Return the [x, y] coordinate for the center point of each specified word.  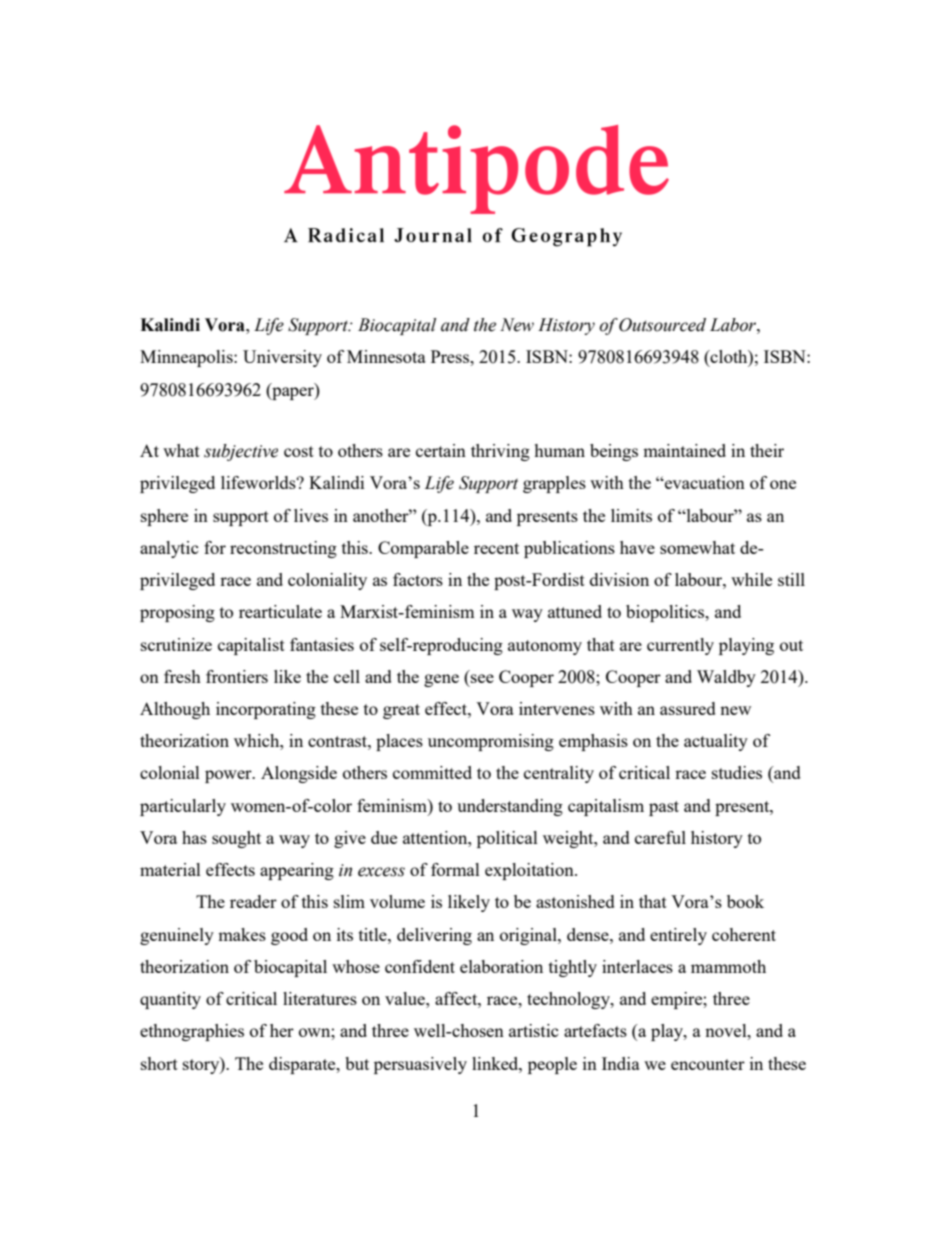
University [282, 358]
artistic [534, 1030]
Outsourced [662, 325]
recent [496, 548]
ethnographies [192, 1032]
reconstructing [283, 549]
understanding [510, 807]
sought [236, 839]
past [664, 808]
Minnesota [386, 356]
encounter [708, 1064]
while [751, 579]
